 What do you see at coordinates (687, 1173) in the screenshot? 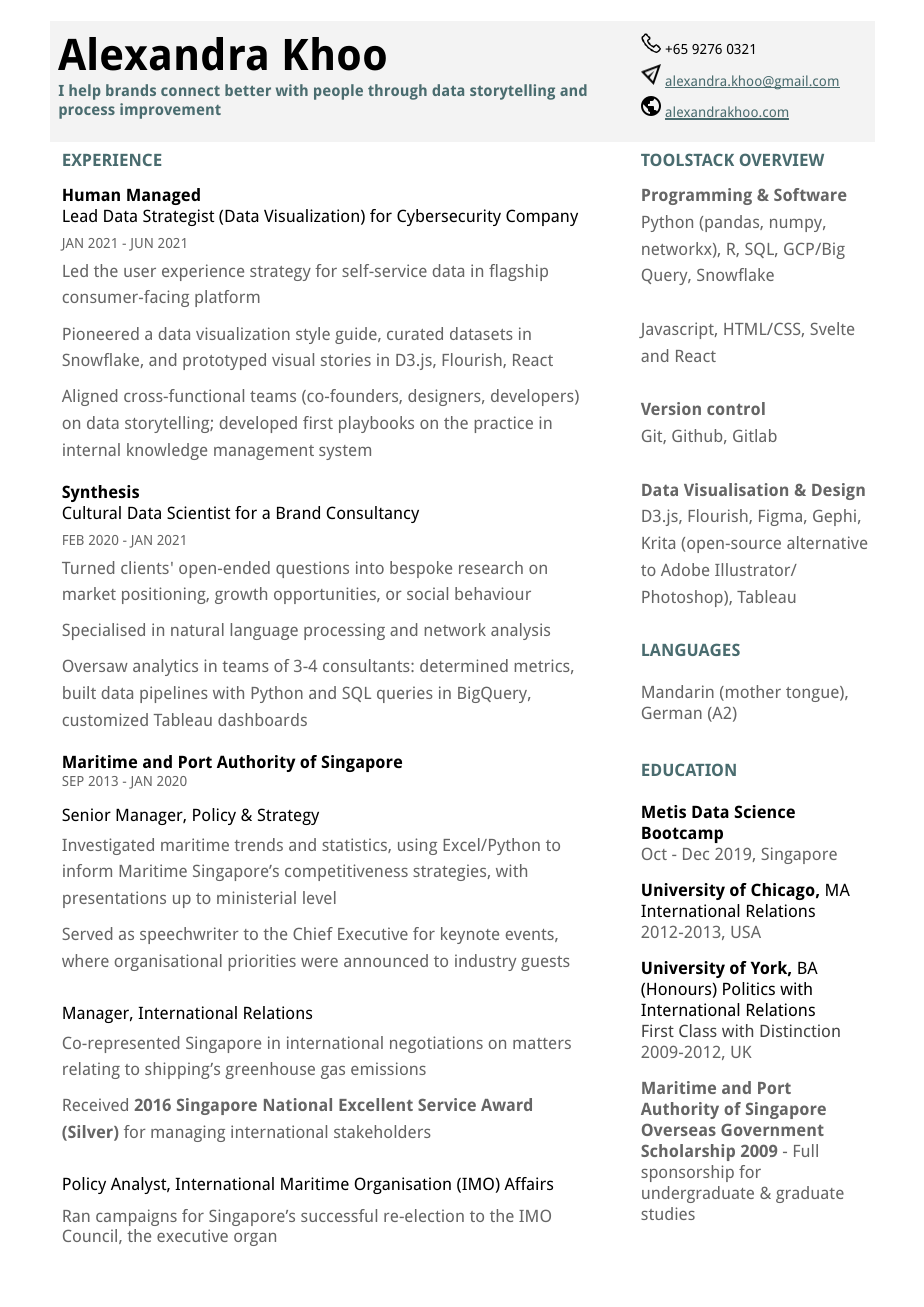
I see `sponsorship` at bounding box center [687, 1173].
